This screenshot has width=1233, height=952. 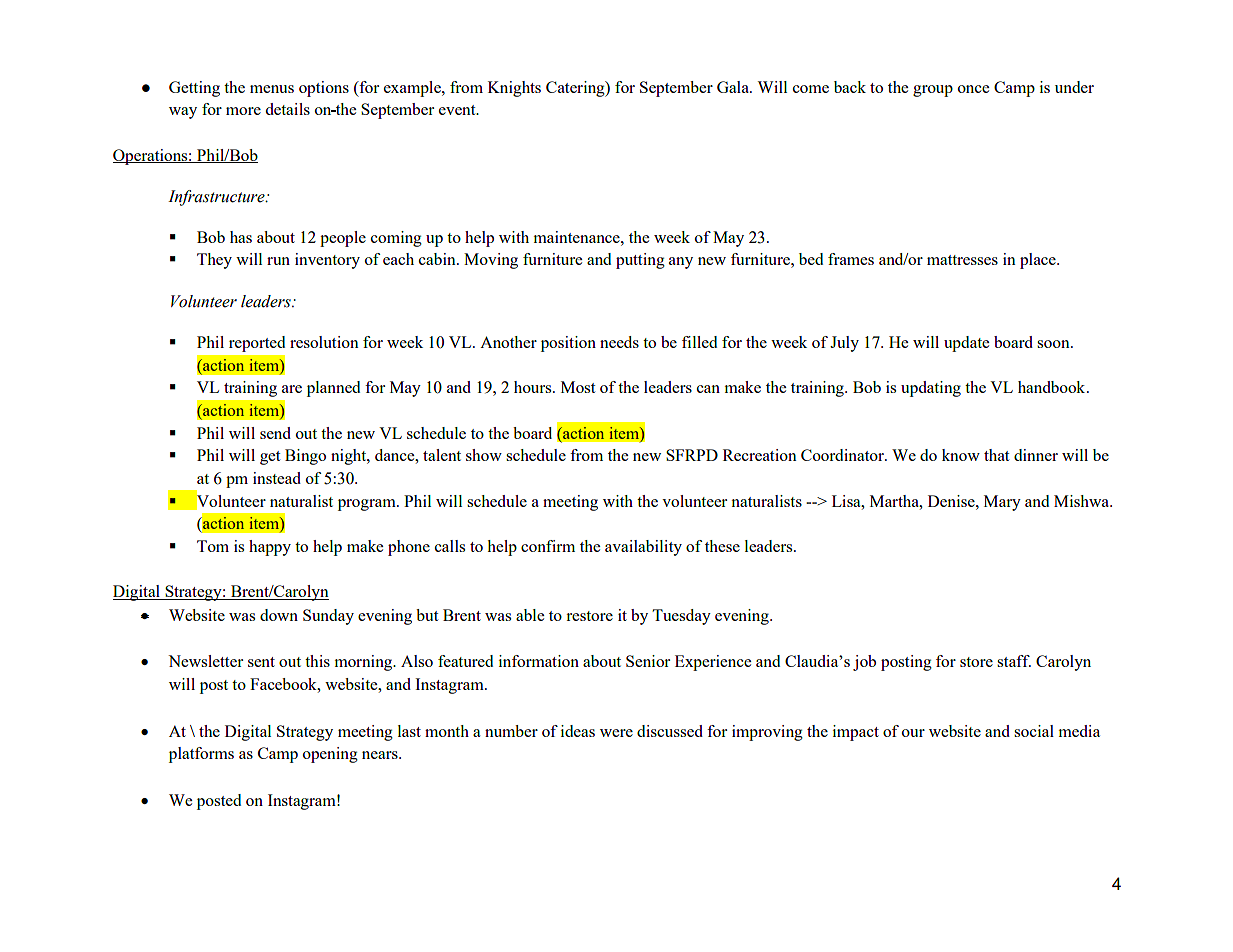 I want to click on place, so click(x=1039, y=261).
